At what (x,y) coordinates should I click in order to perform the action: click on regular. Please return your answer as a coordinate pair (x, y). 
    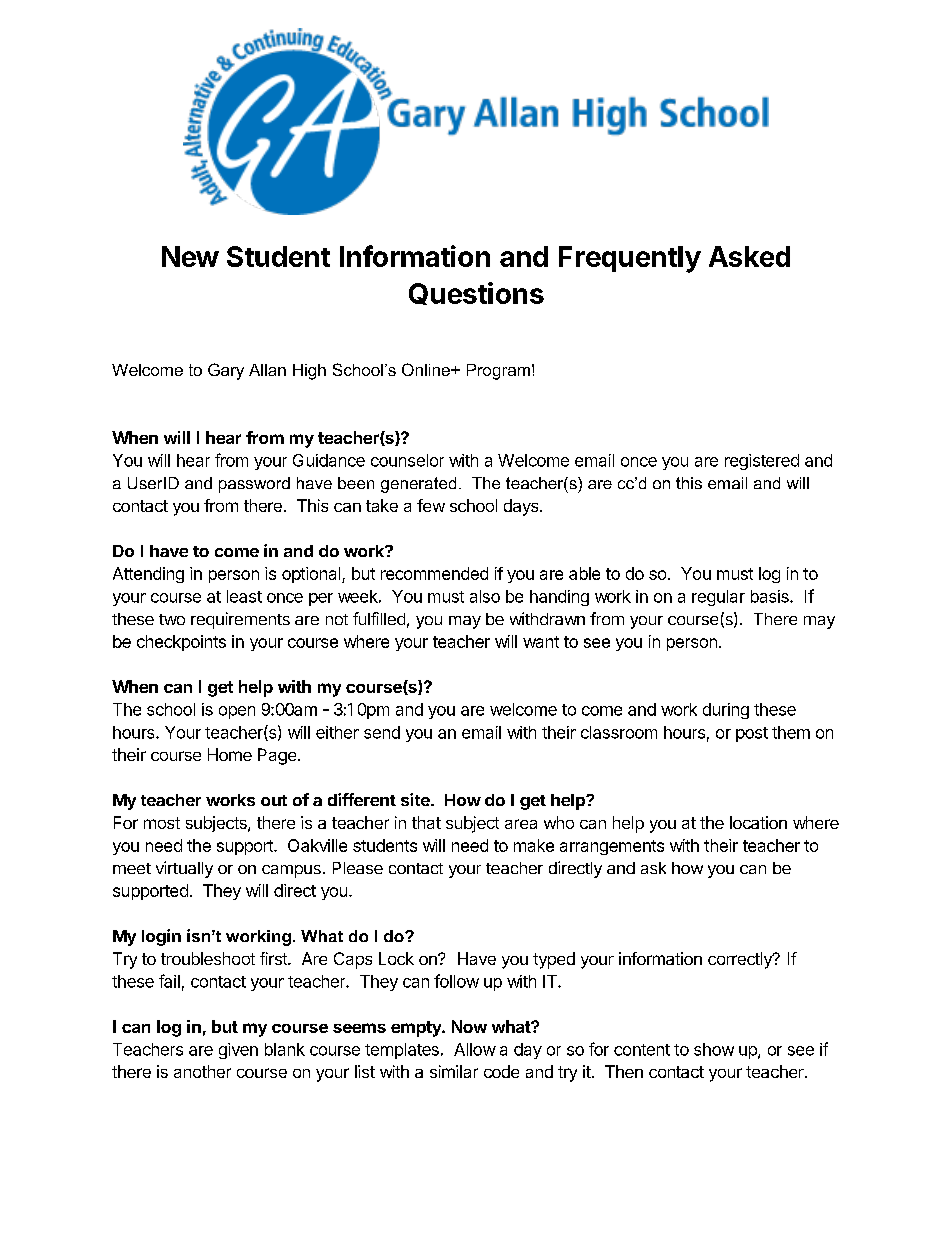
    Looking at the image, I should click on (718, 598).
